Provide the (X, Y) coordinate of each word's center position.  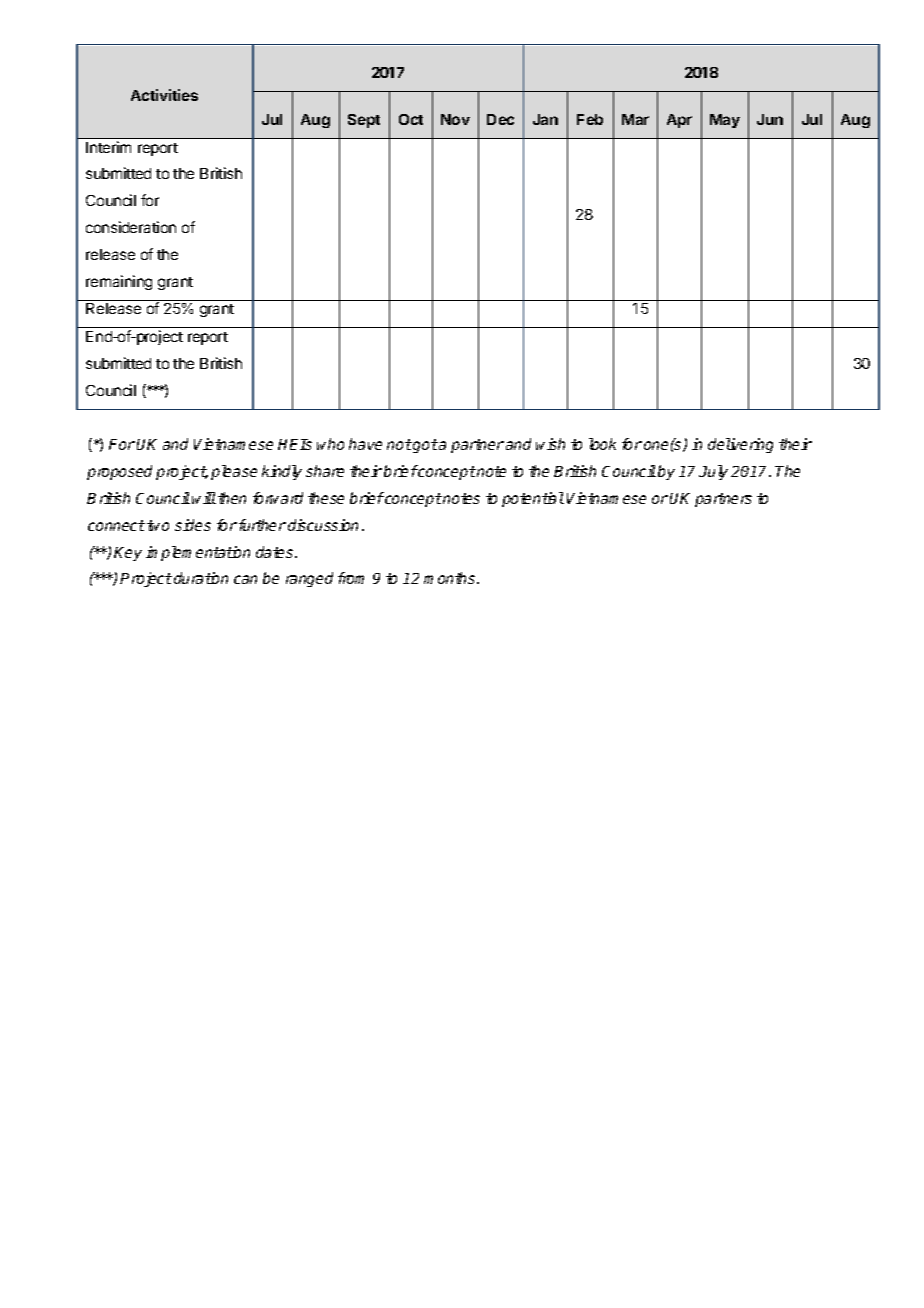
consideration (131, 227)
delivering (740, 445)
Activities (164, 95)
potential (533, 499)
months (451, 578)
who (330, 444)
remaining (119, 282)
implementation (198, 553)
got (424, 446)
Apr (679, 121)
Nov (455, 119)
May (725, 121)
